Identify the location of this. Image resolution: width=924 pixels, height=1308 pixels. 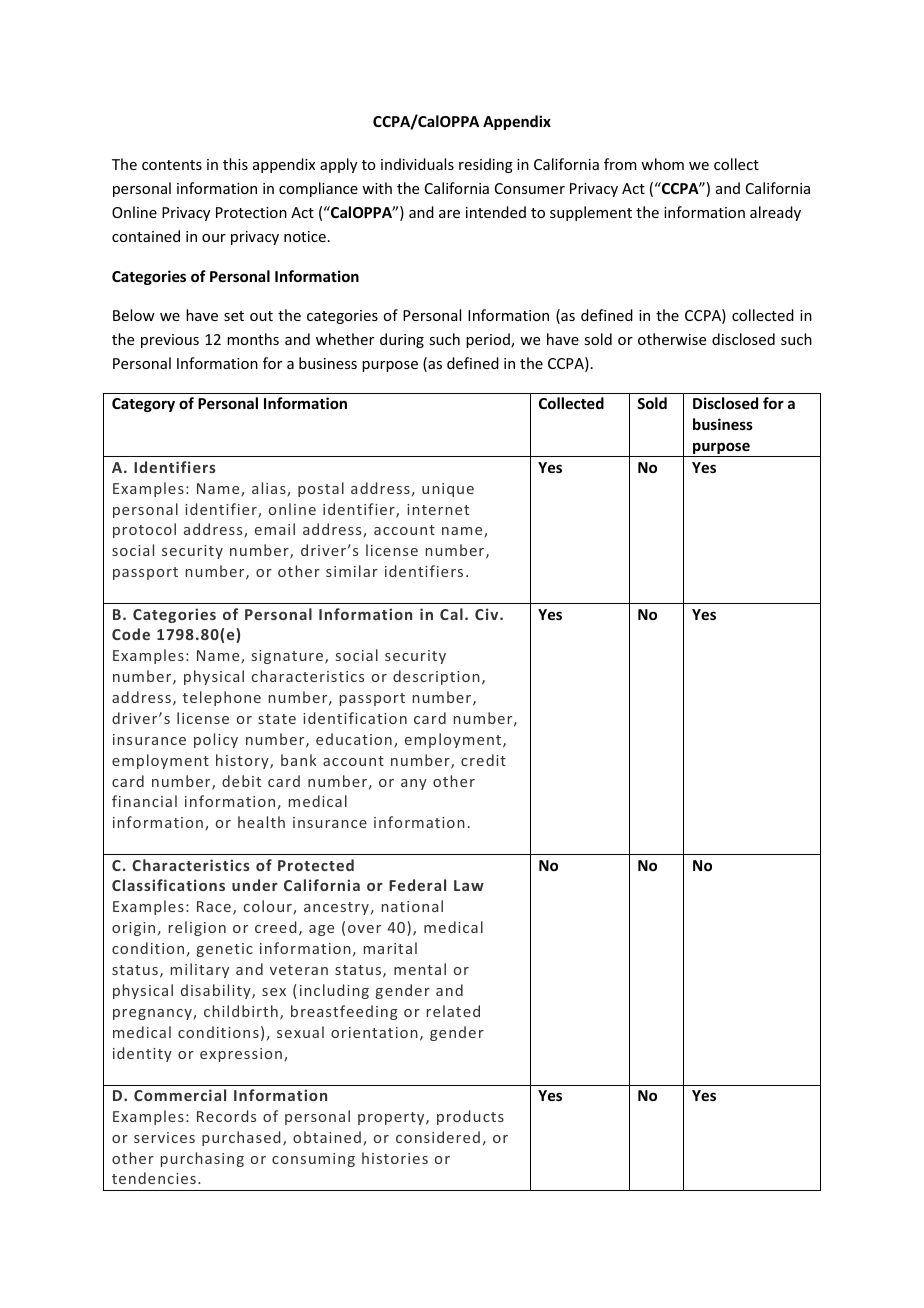
(235, 164).
